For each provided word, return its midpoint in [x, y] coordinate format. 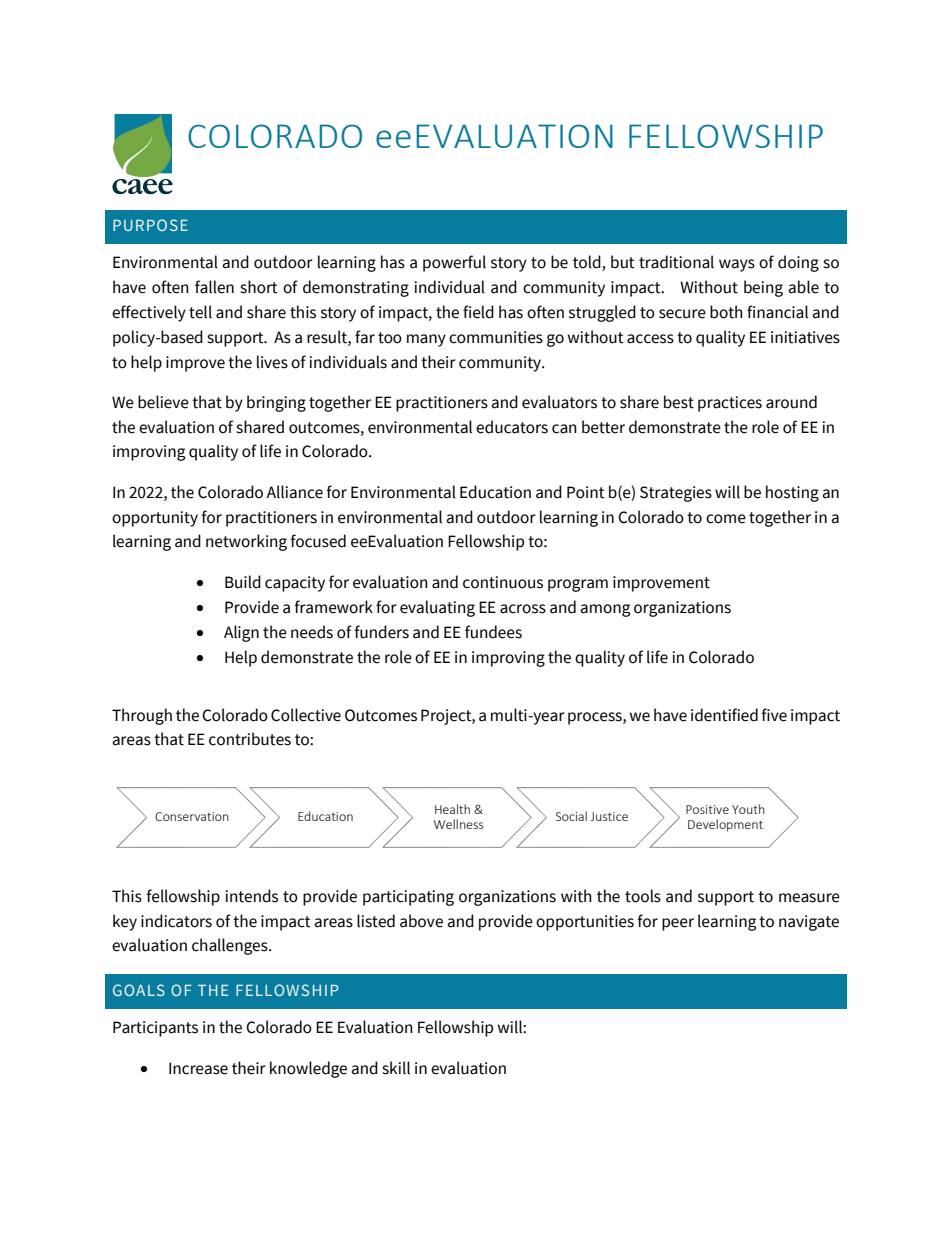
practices [730, 404]
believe [163, 402]
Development [725, 825]
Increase [198, 1068]
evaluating [437, 608]
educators [512, 427]
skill [396, 1068]
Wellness [458, 824]
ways [737, 265]
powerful [454, 263]
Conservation [192, 816]
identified [724, 715]
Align [241, 633]
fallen [214, 287]
